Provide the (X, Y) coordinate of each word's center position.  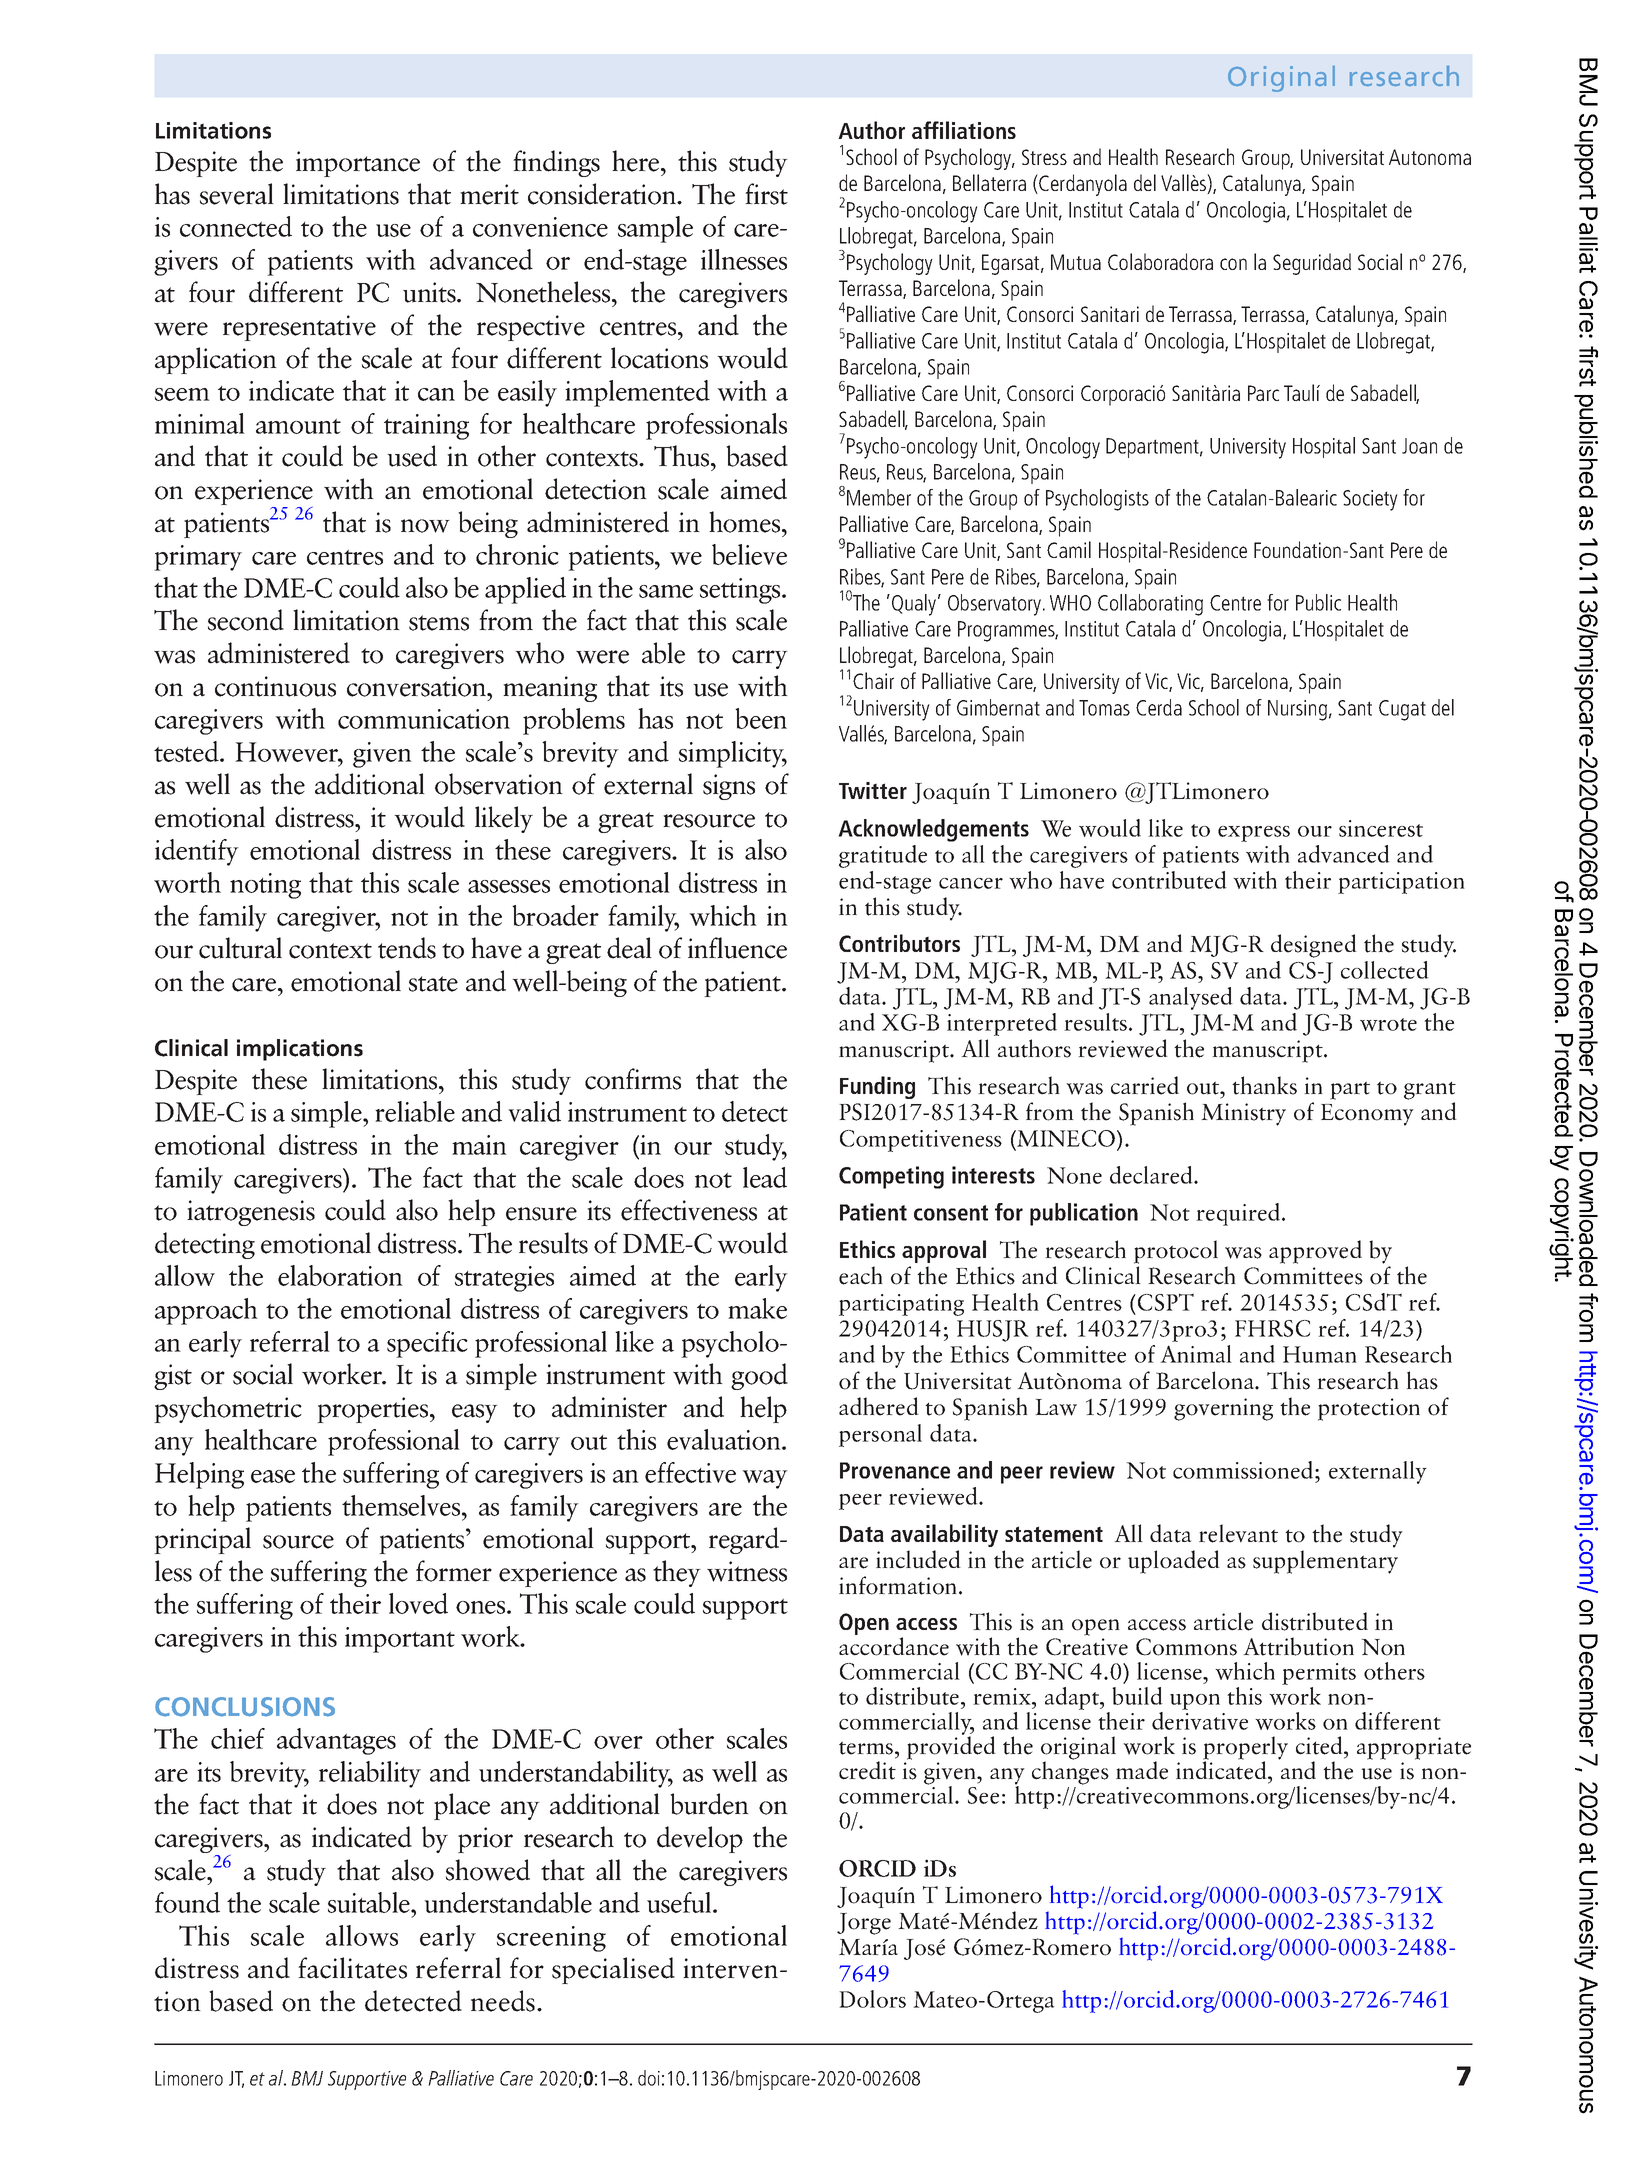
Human (1320, 1354)
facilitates (352, 1968)
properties (374, 1410)
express (1254, 834)
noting (265, 886)
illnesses (744, 259)
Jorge (864, 1924)
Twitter (873, 790)
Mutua (1076, 262)
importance (358, 164)
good (759, 1376)
